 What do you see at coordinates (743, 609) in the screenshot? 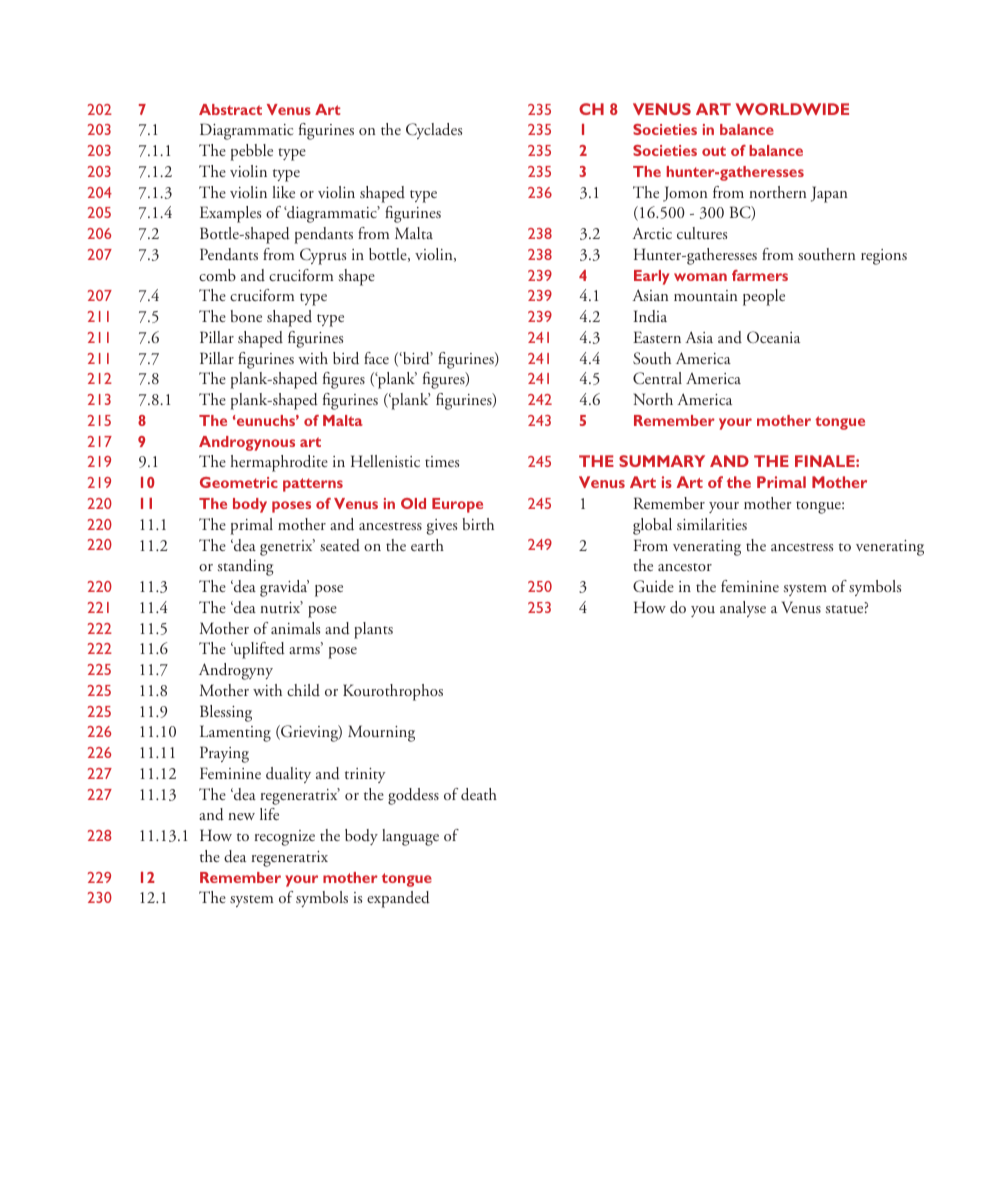
I see `analyse` at bounding box center [743, 609].
